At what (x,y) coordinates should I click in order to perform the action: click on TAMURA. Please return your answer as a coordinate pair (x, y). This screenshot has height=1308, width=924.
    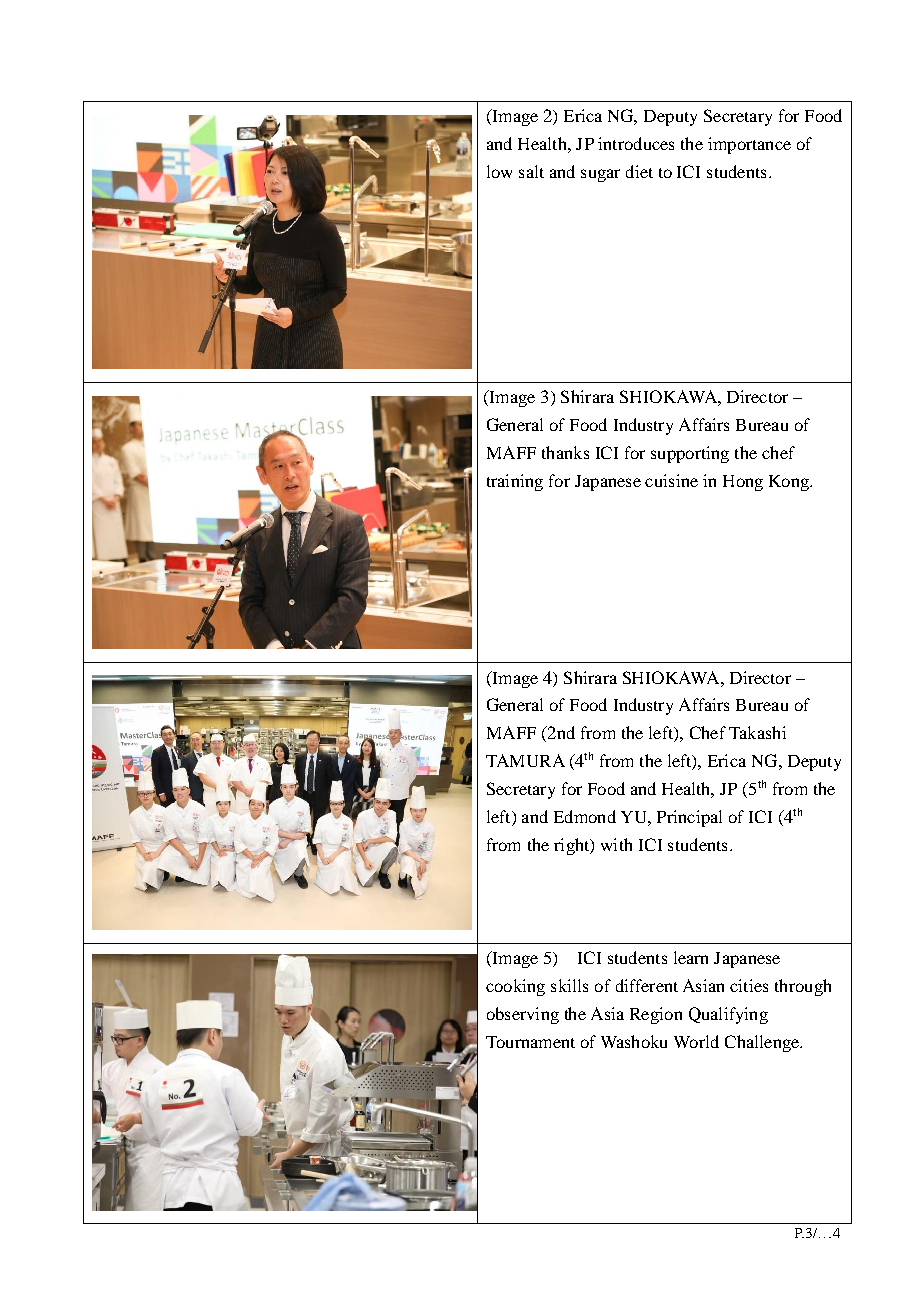
    Looking at the image, I should click on (525, 760).
